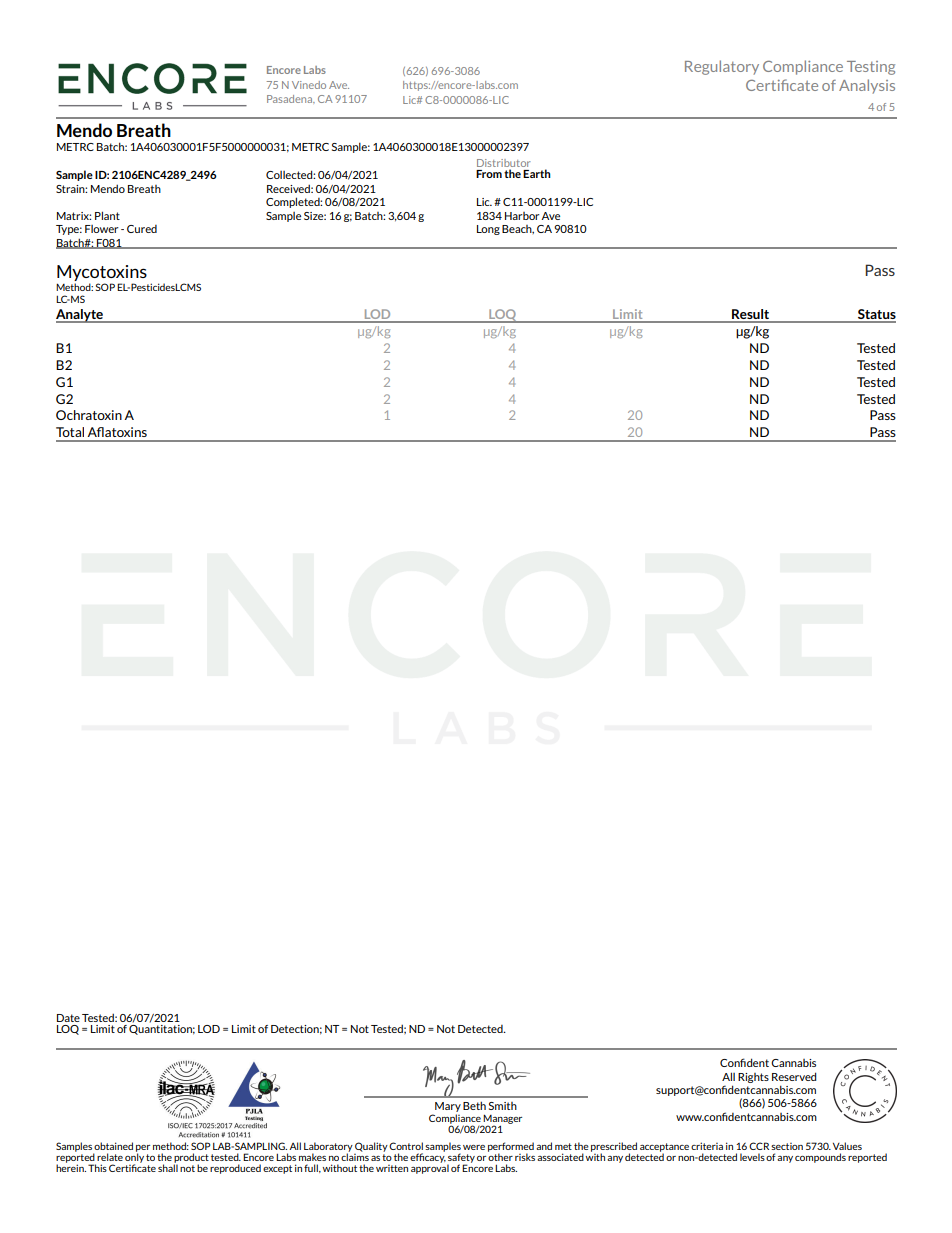 The width and height of the screenshot is (952, 1233). I want to click on Status, so click(876, 315).
